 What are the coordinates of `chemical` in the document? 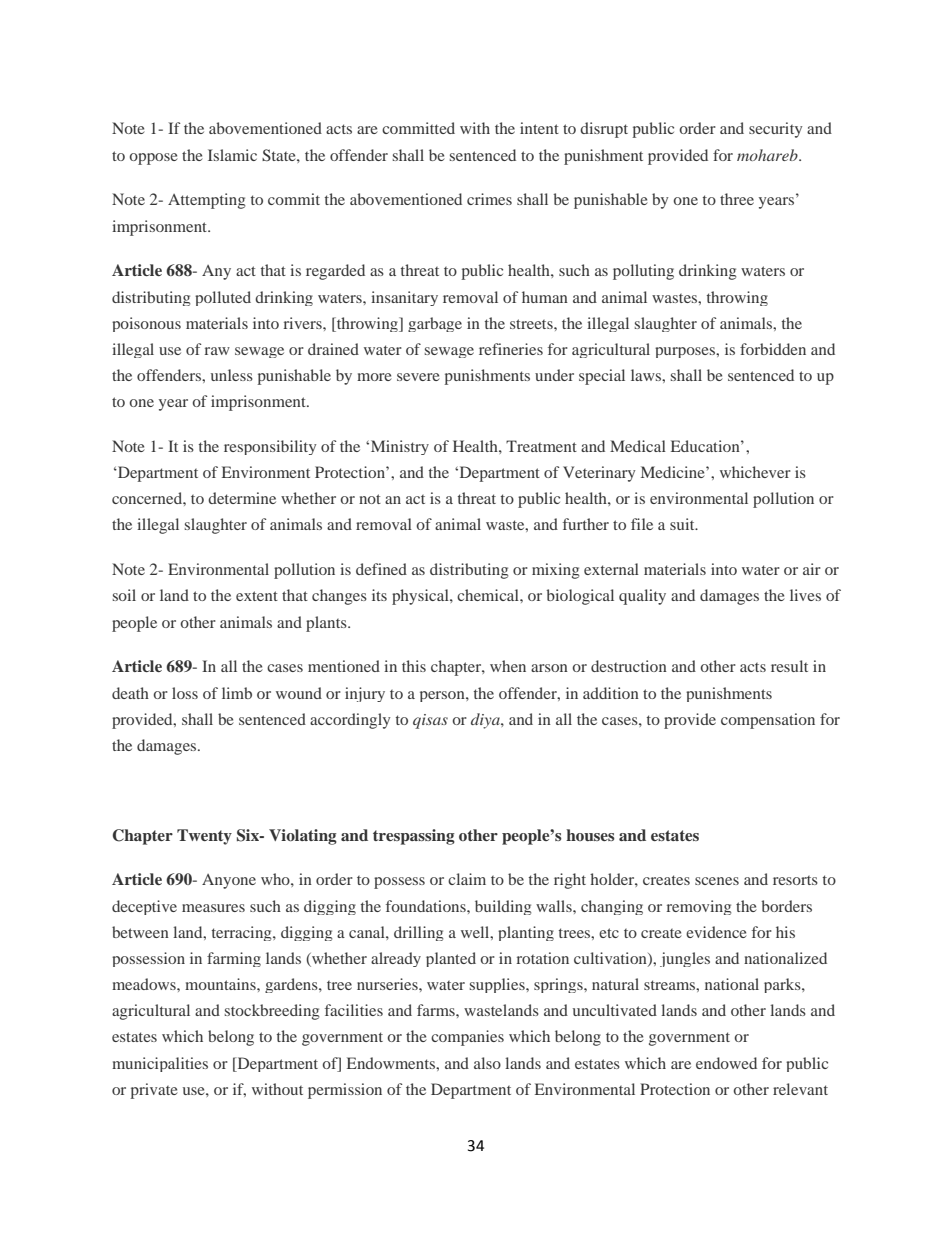 It's located at (489, 595).
